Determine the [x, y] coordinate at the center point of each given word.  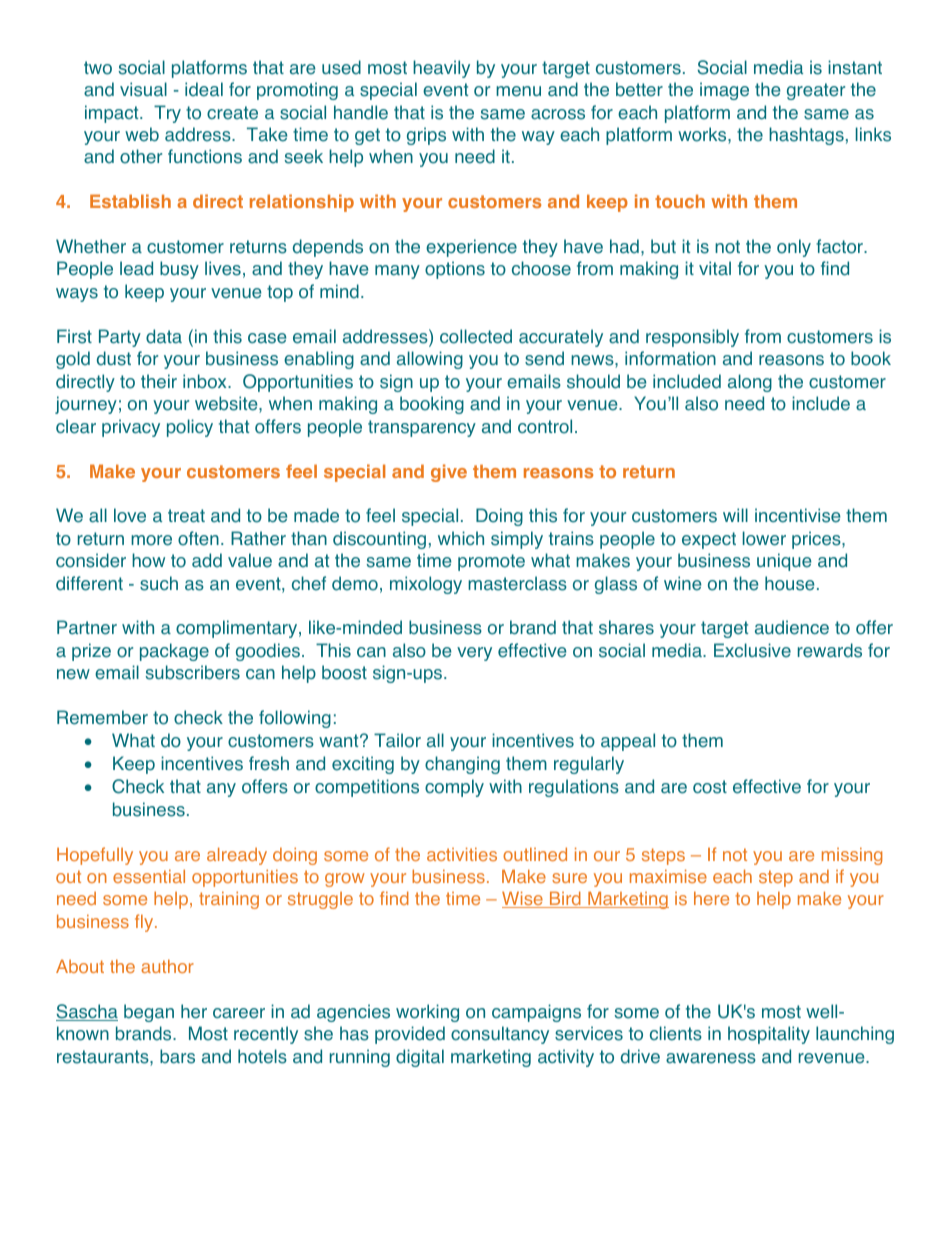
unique [784, 562]
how [148, 560]
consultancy [500, 1035]
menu [518, 91]
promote [491, 562]
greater [816, 91]
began [149, 1013]
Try [167, 114]
